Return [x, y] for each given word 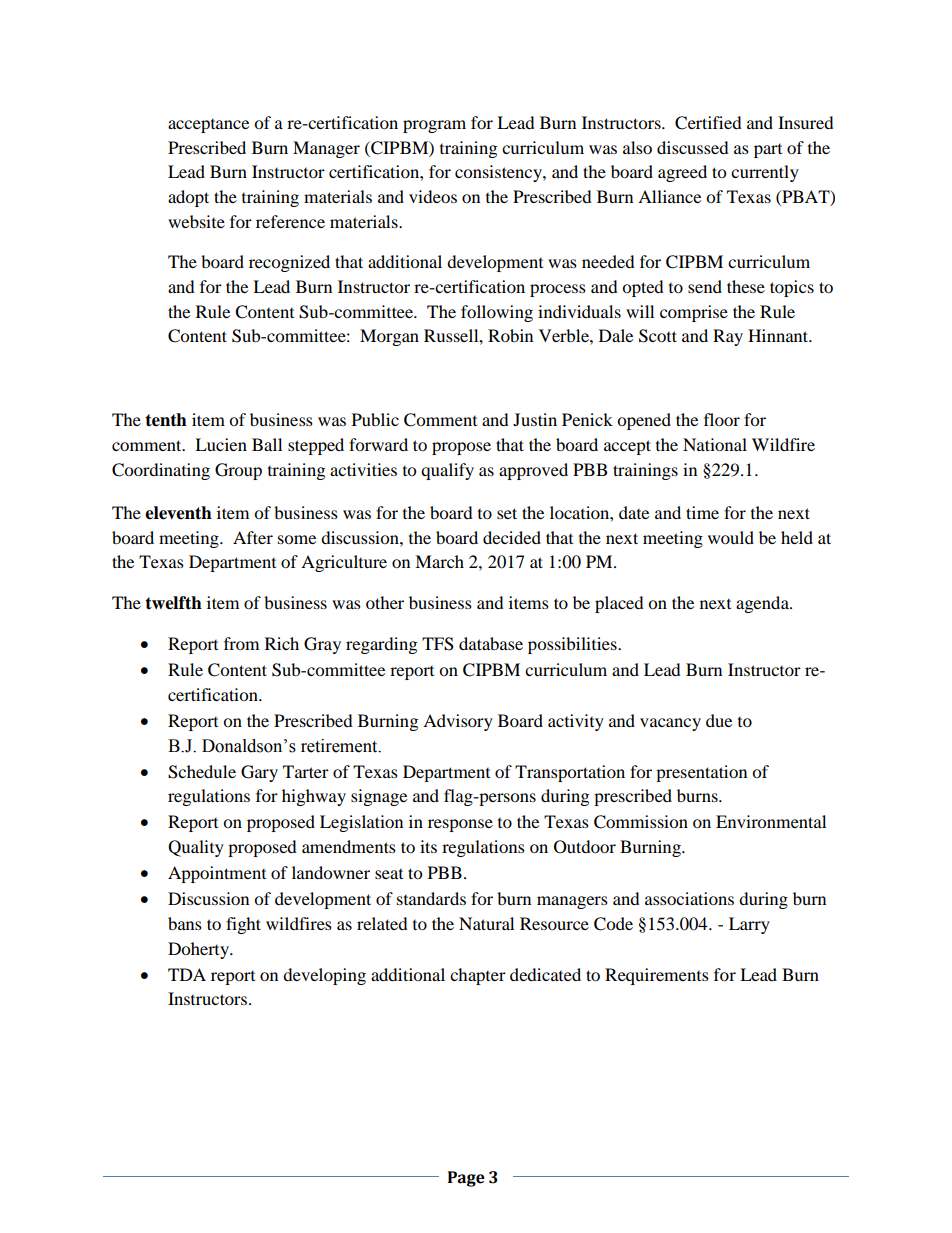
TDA [187, 974]
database [491, 643]
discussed [693, 147]
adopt [188, 198]
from [241, 643]
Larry [749, 925]
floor [722, 419]
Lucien [221, 444]
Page [466, 1179]
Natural [486, 923]
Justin [535, 419]
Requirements [657, 976]
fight [243, 925]
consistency [499, 173]
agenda [763, 604]
